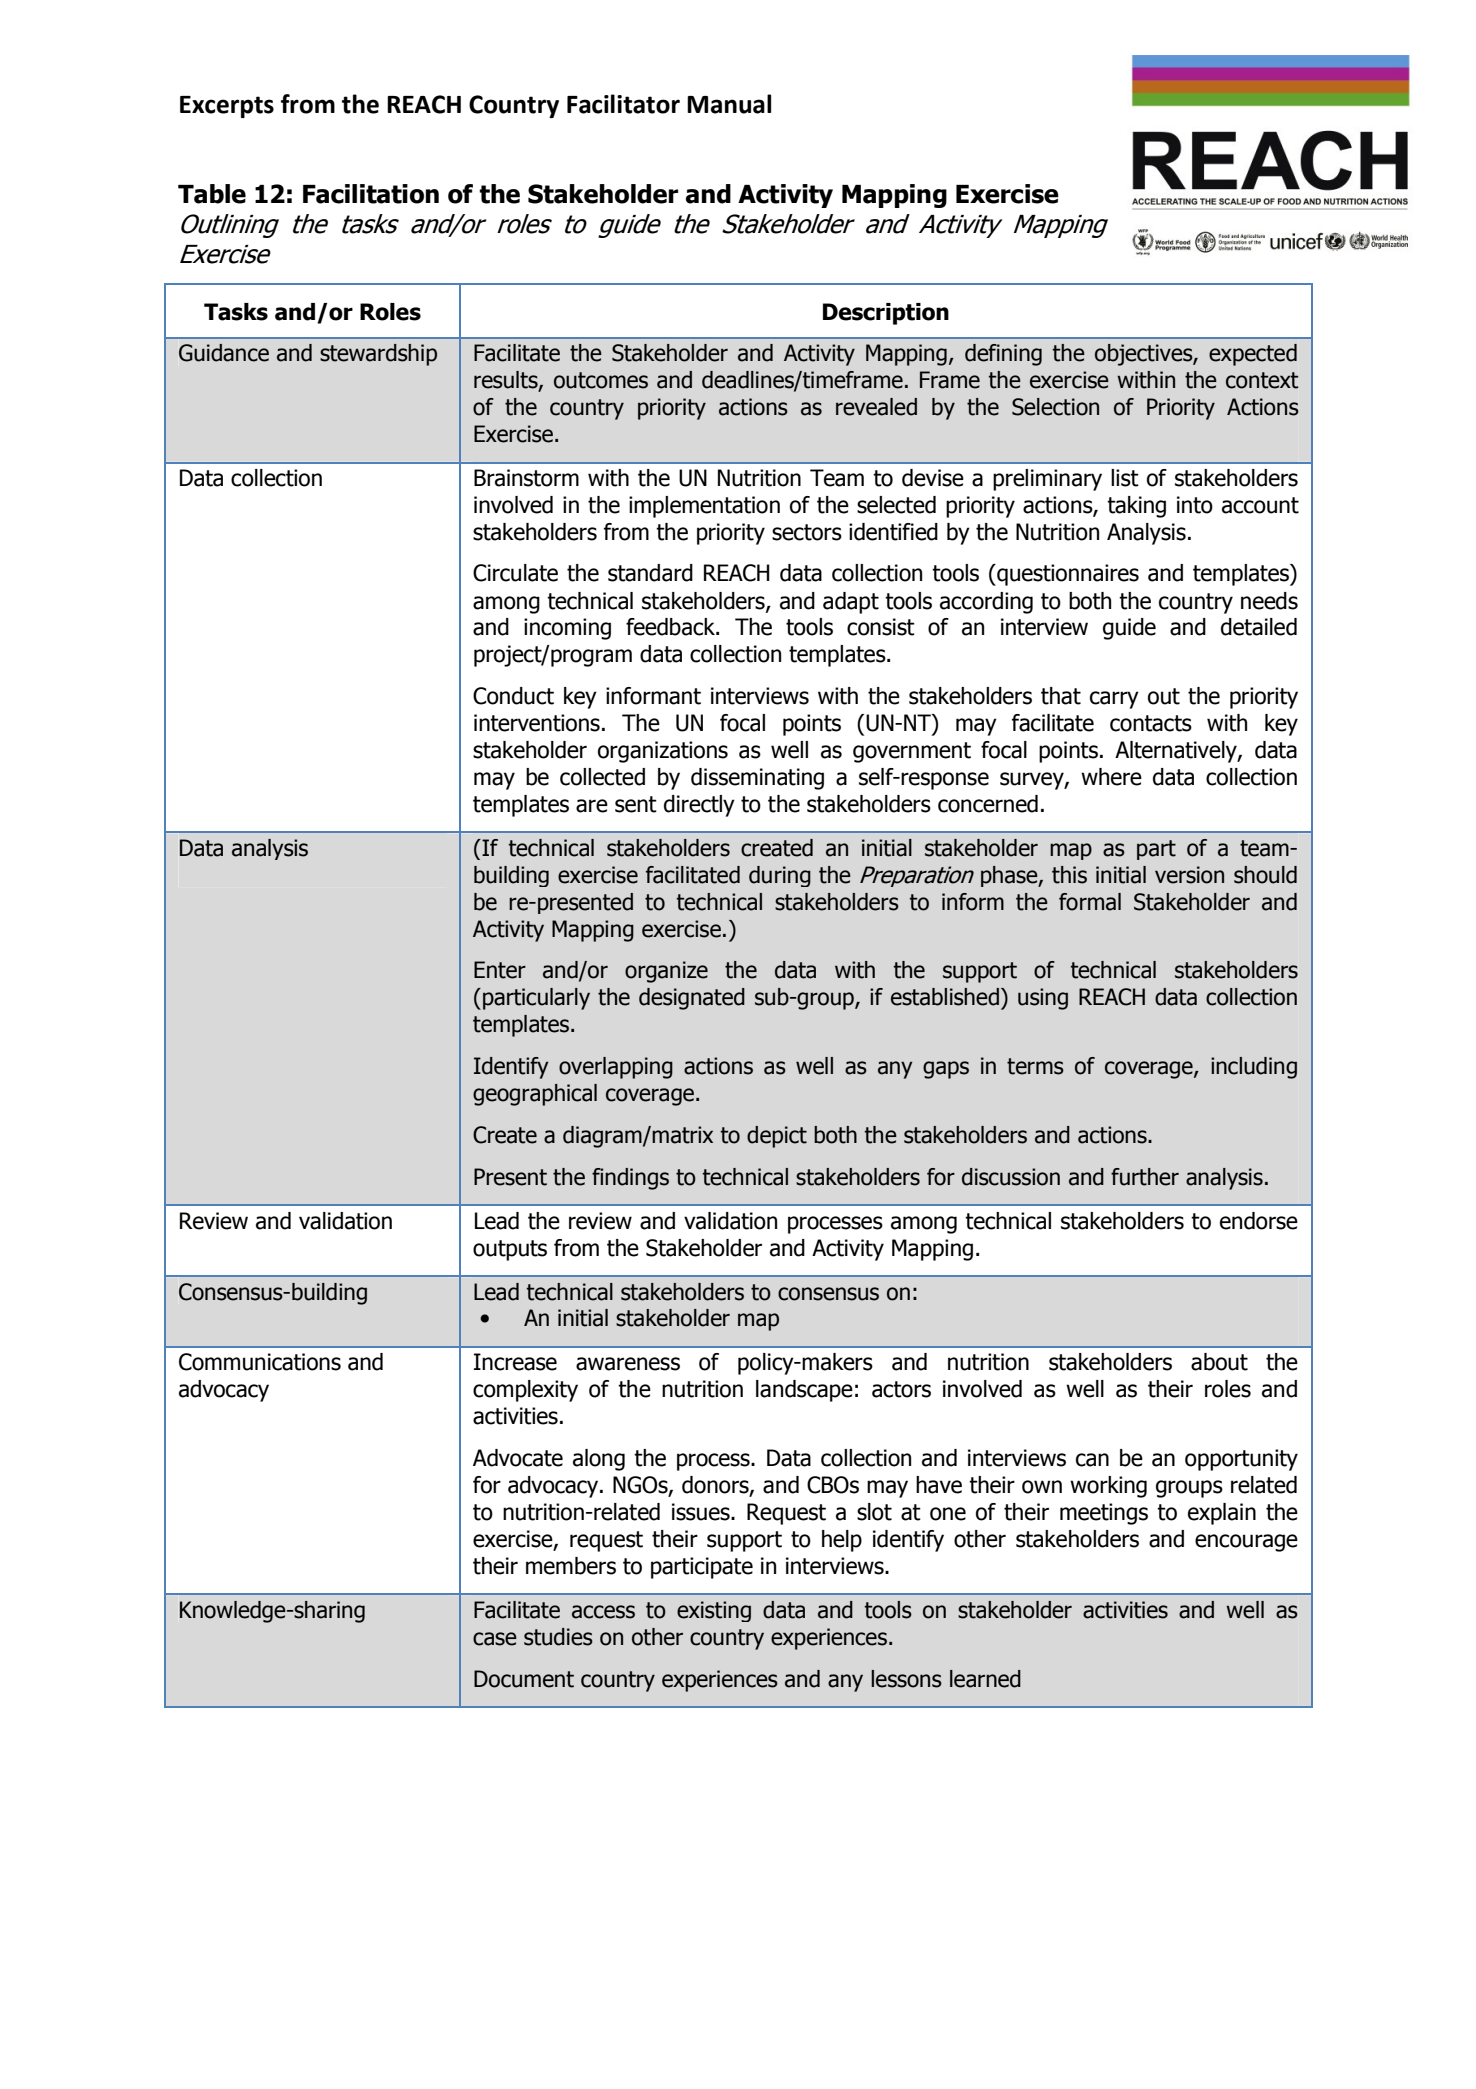 This screenshot has height=2089, width=1476. I want to click on contacts, so click(1151, 723).
